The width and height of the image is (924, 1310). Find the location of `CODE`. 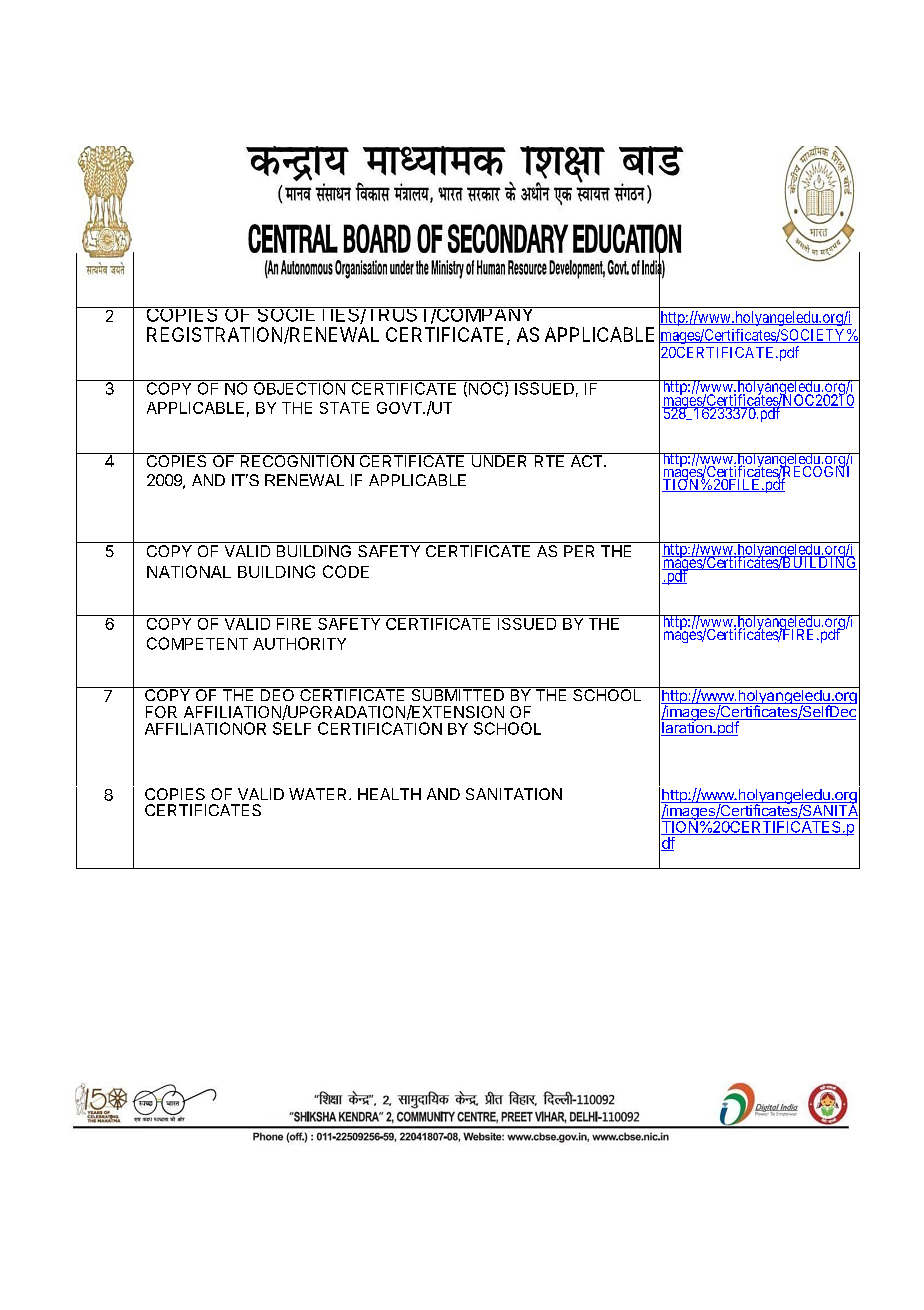

CODE is located at coordinates (346, 571).
